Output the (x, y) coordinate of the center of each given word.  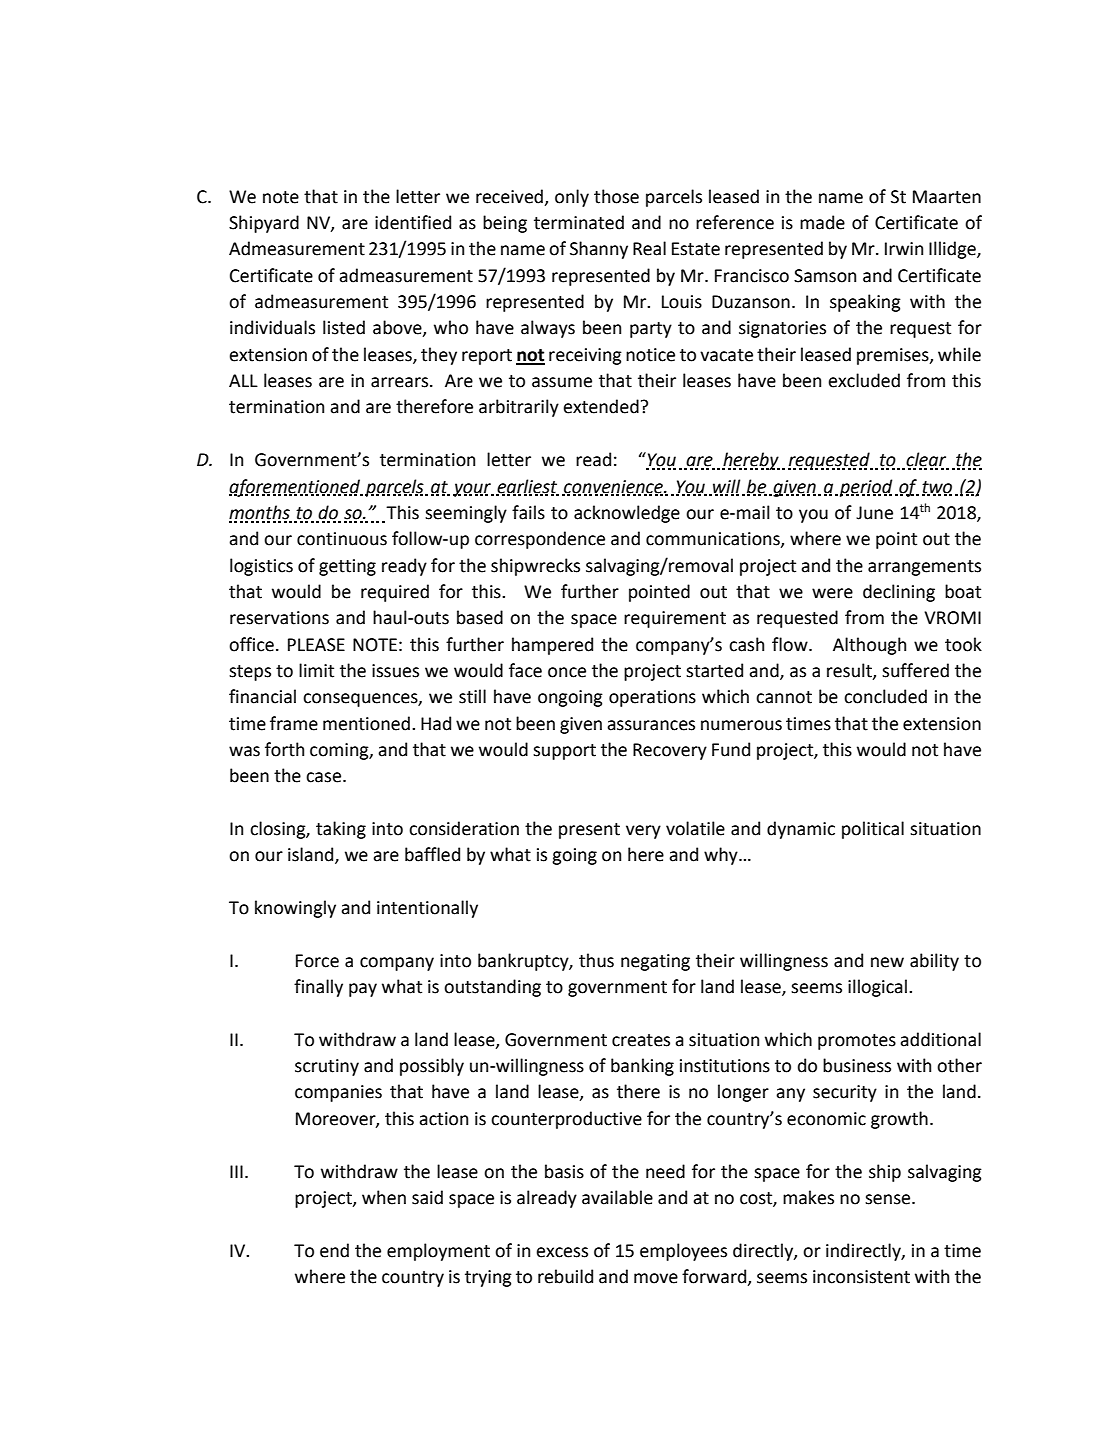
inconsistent (861, 1277)
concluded (885, 696)
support (564, 752)
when (384, 1197)
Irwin (904, 248)
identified (413, 222)
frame (294, 723)
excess (562, 1252)
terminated (579, 222)
